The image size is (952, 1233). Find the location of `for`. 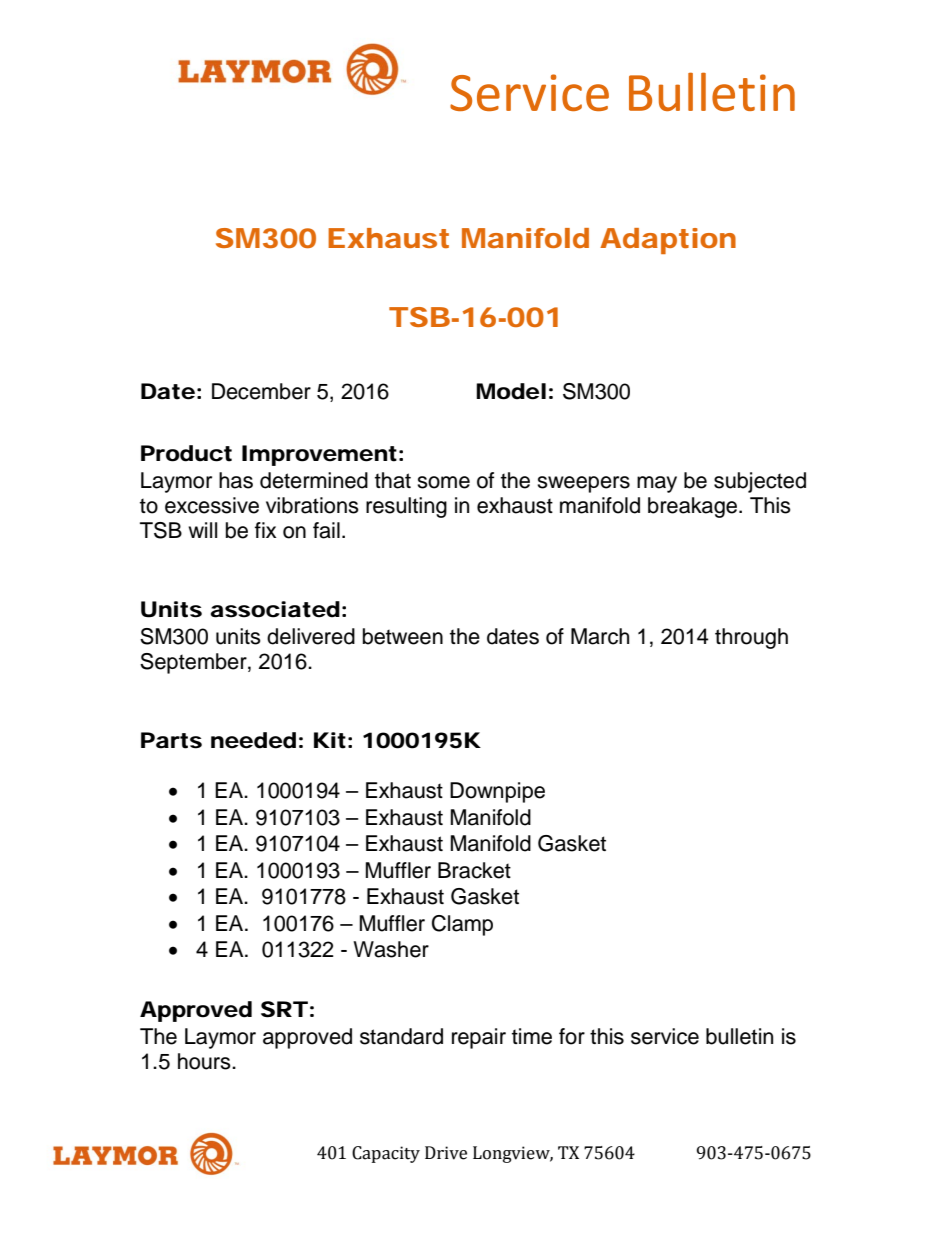

for is located at coordinates (572, 1036).
